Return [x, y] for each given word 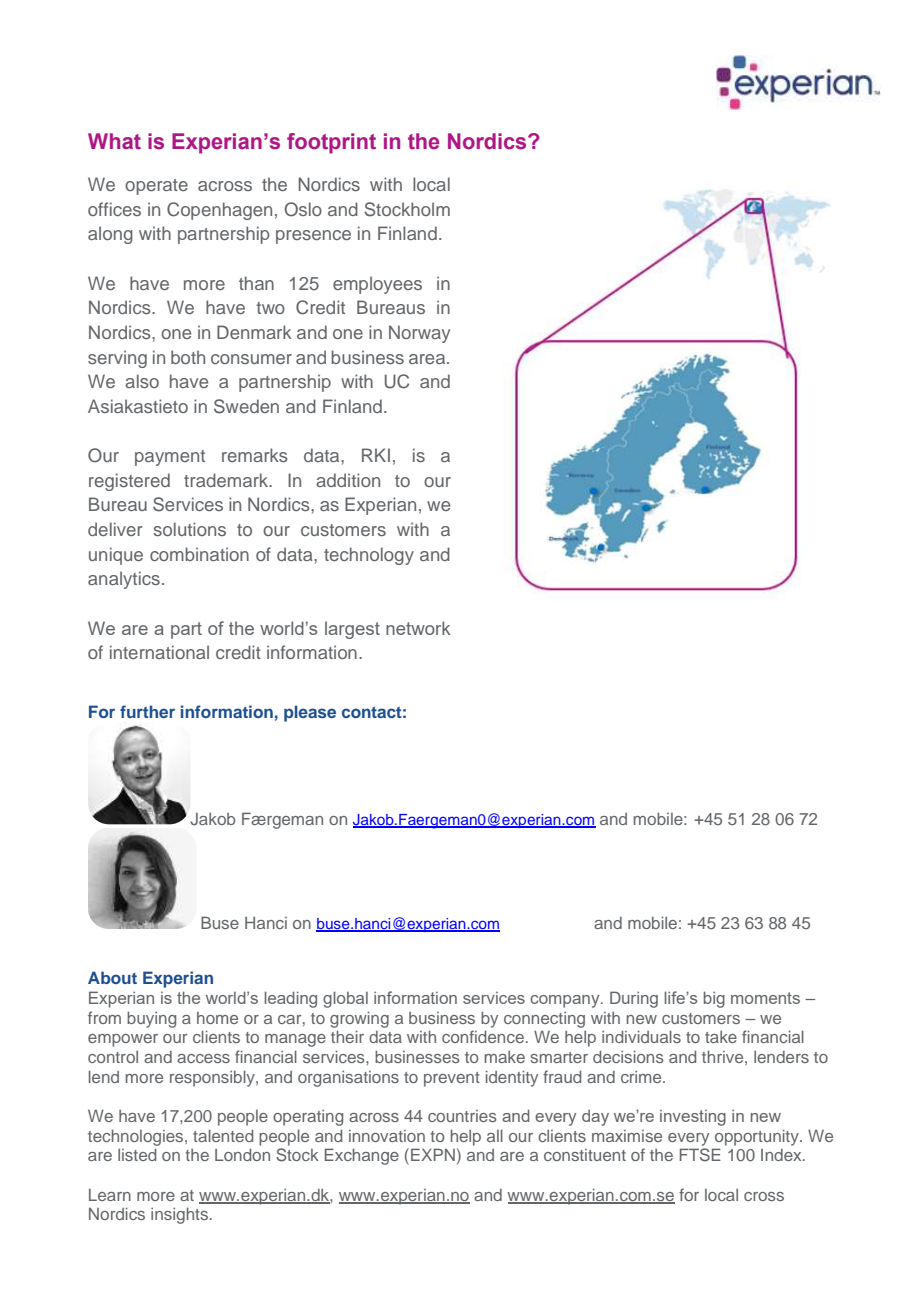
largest [352, 630]
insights [179, 1215]
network [418, 628]
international [159, 652]
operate [156, 187]
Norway [419, 334]
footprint [331, 143]
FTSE [700, 1155]
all [495, 1135]
